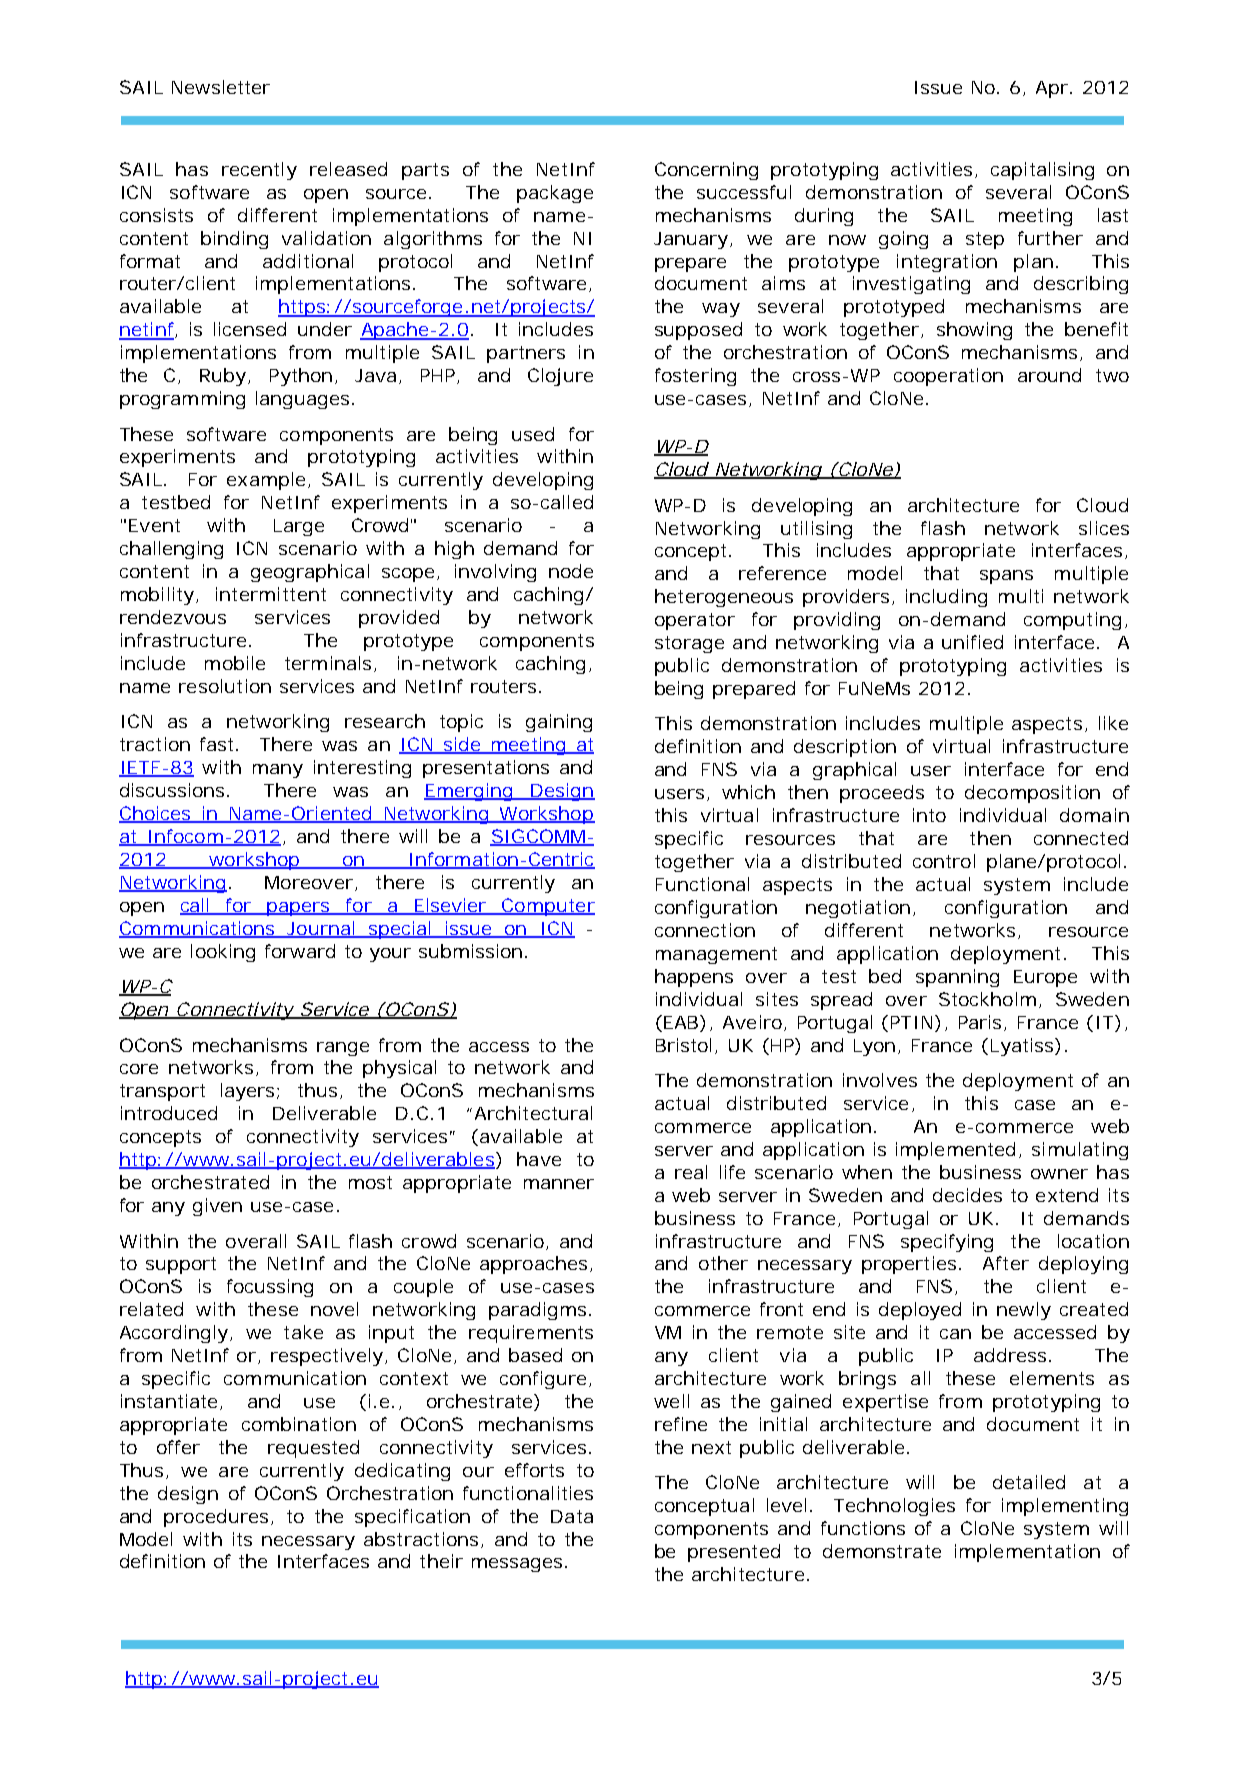 The image size is (1248, 1765). I want to click on real, so click(691, 1172).
